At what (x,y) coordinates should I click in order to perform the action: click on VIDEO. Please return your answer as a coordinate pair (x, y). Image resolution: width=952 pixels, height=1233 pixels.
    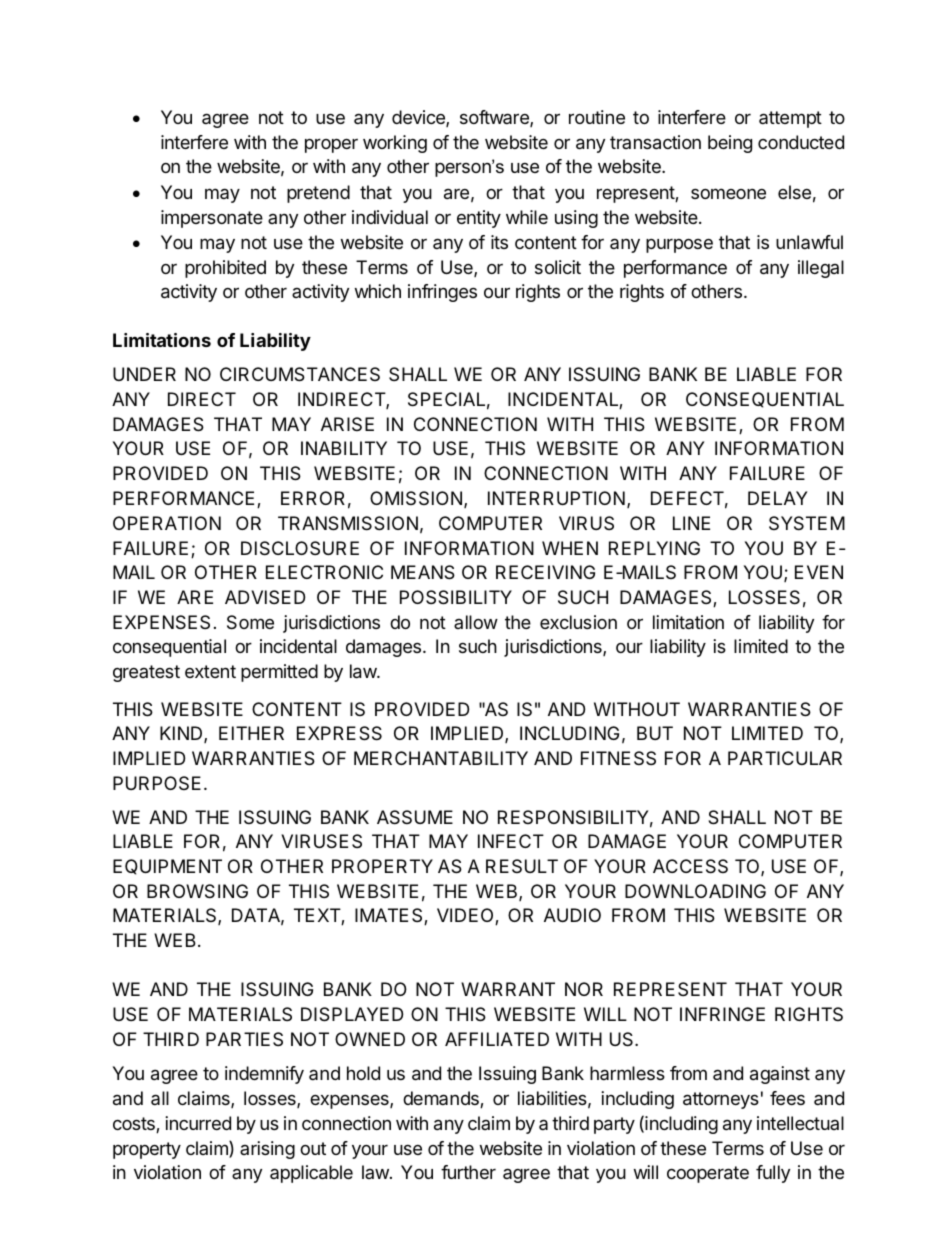
    Looking at the image, I should click on (466, 916).
